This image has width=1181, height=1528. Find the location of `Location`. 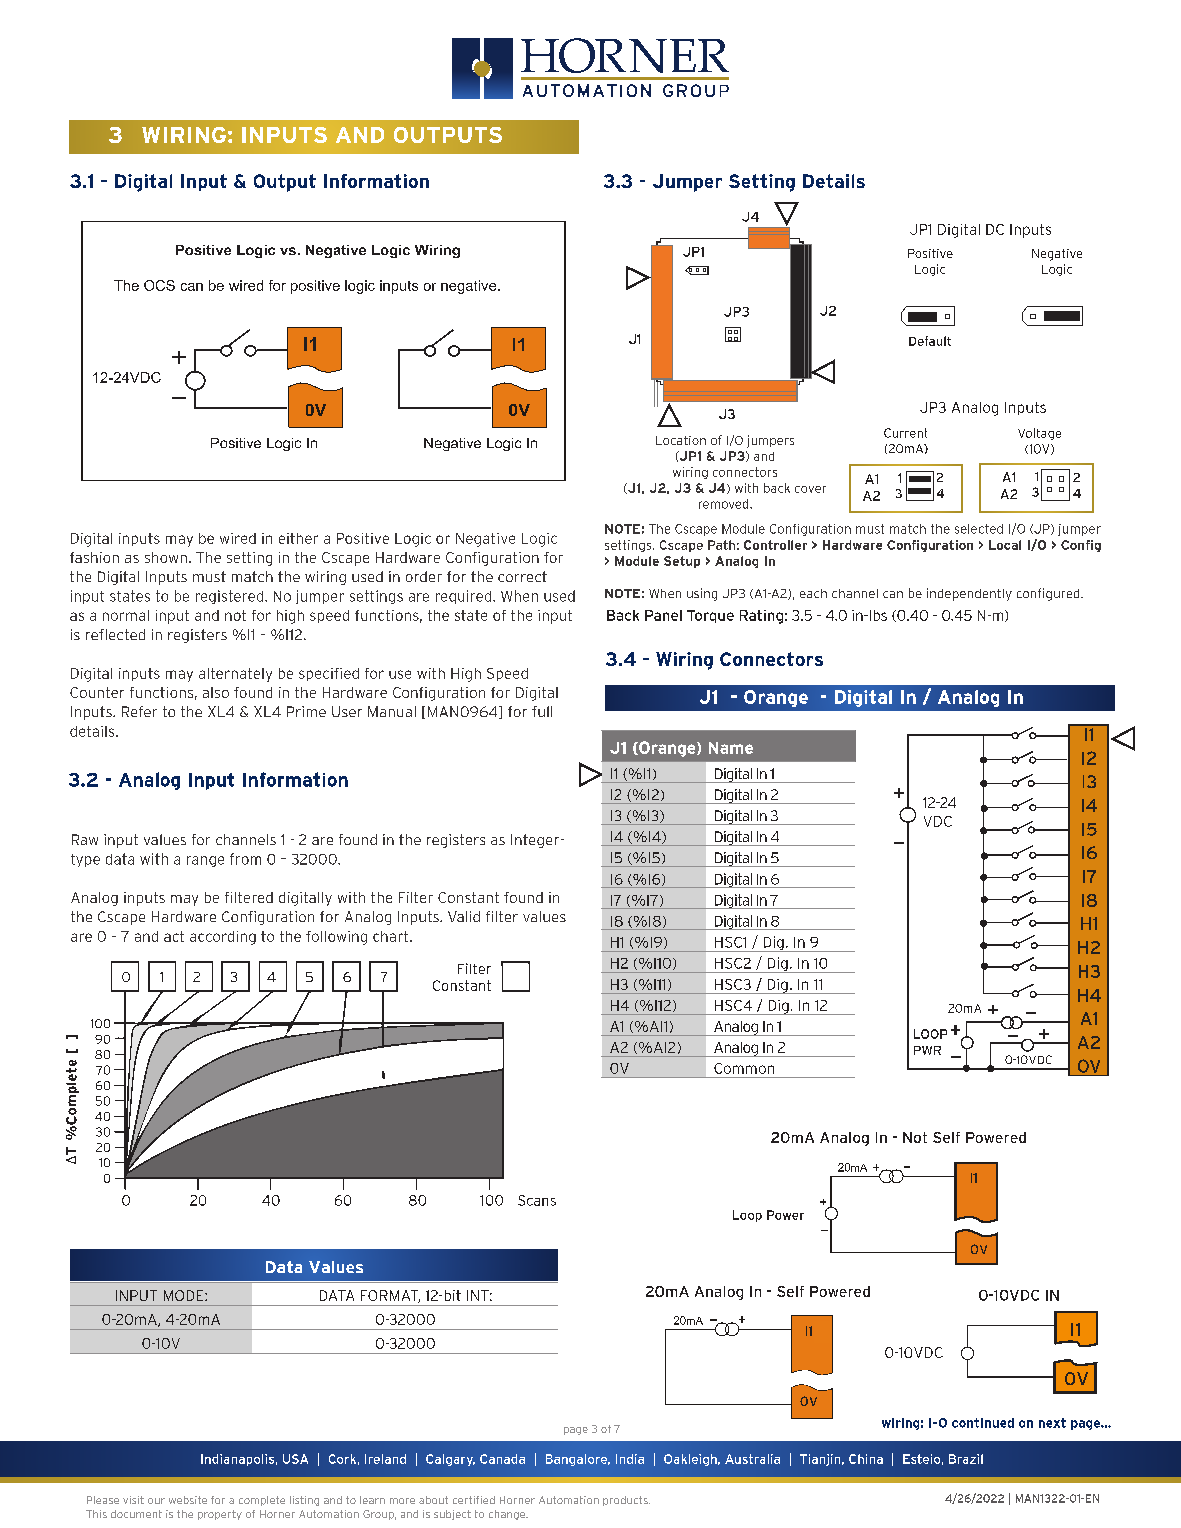

Location is located at coordinates (681, 440).
